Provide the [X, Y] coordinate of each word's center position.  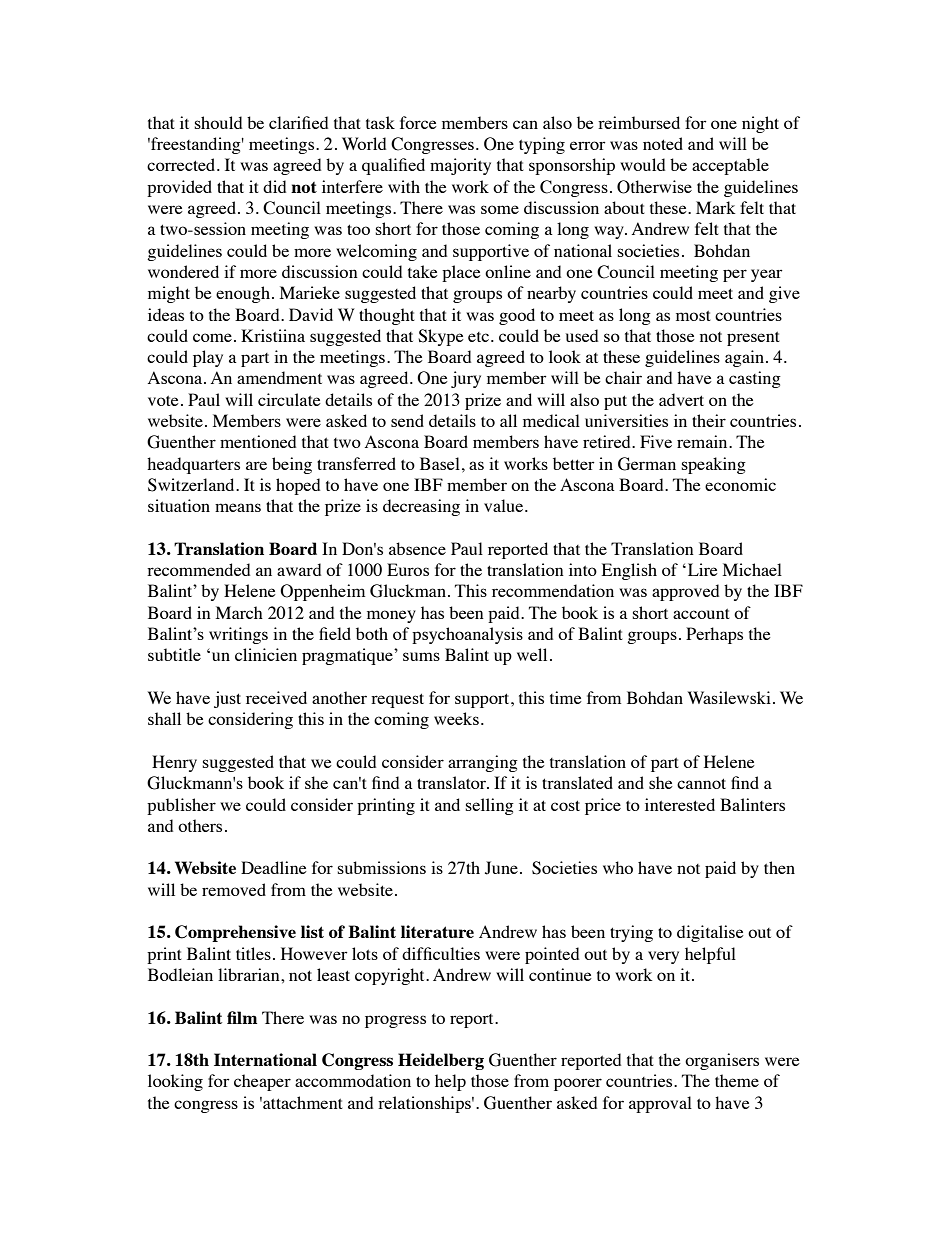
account [701, 614]
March [239, 612]
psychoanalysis [467, 635]
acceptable [730, 166]
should [218, 122]
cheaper [262, 1082]
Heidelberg [441, 1061]
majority [460, 166]
